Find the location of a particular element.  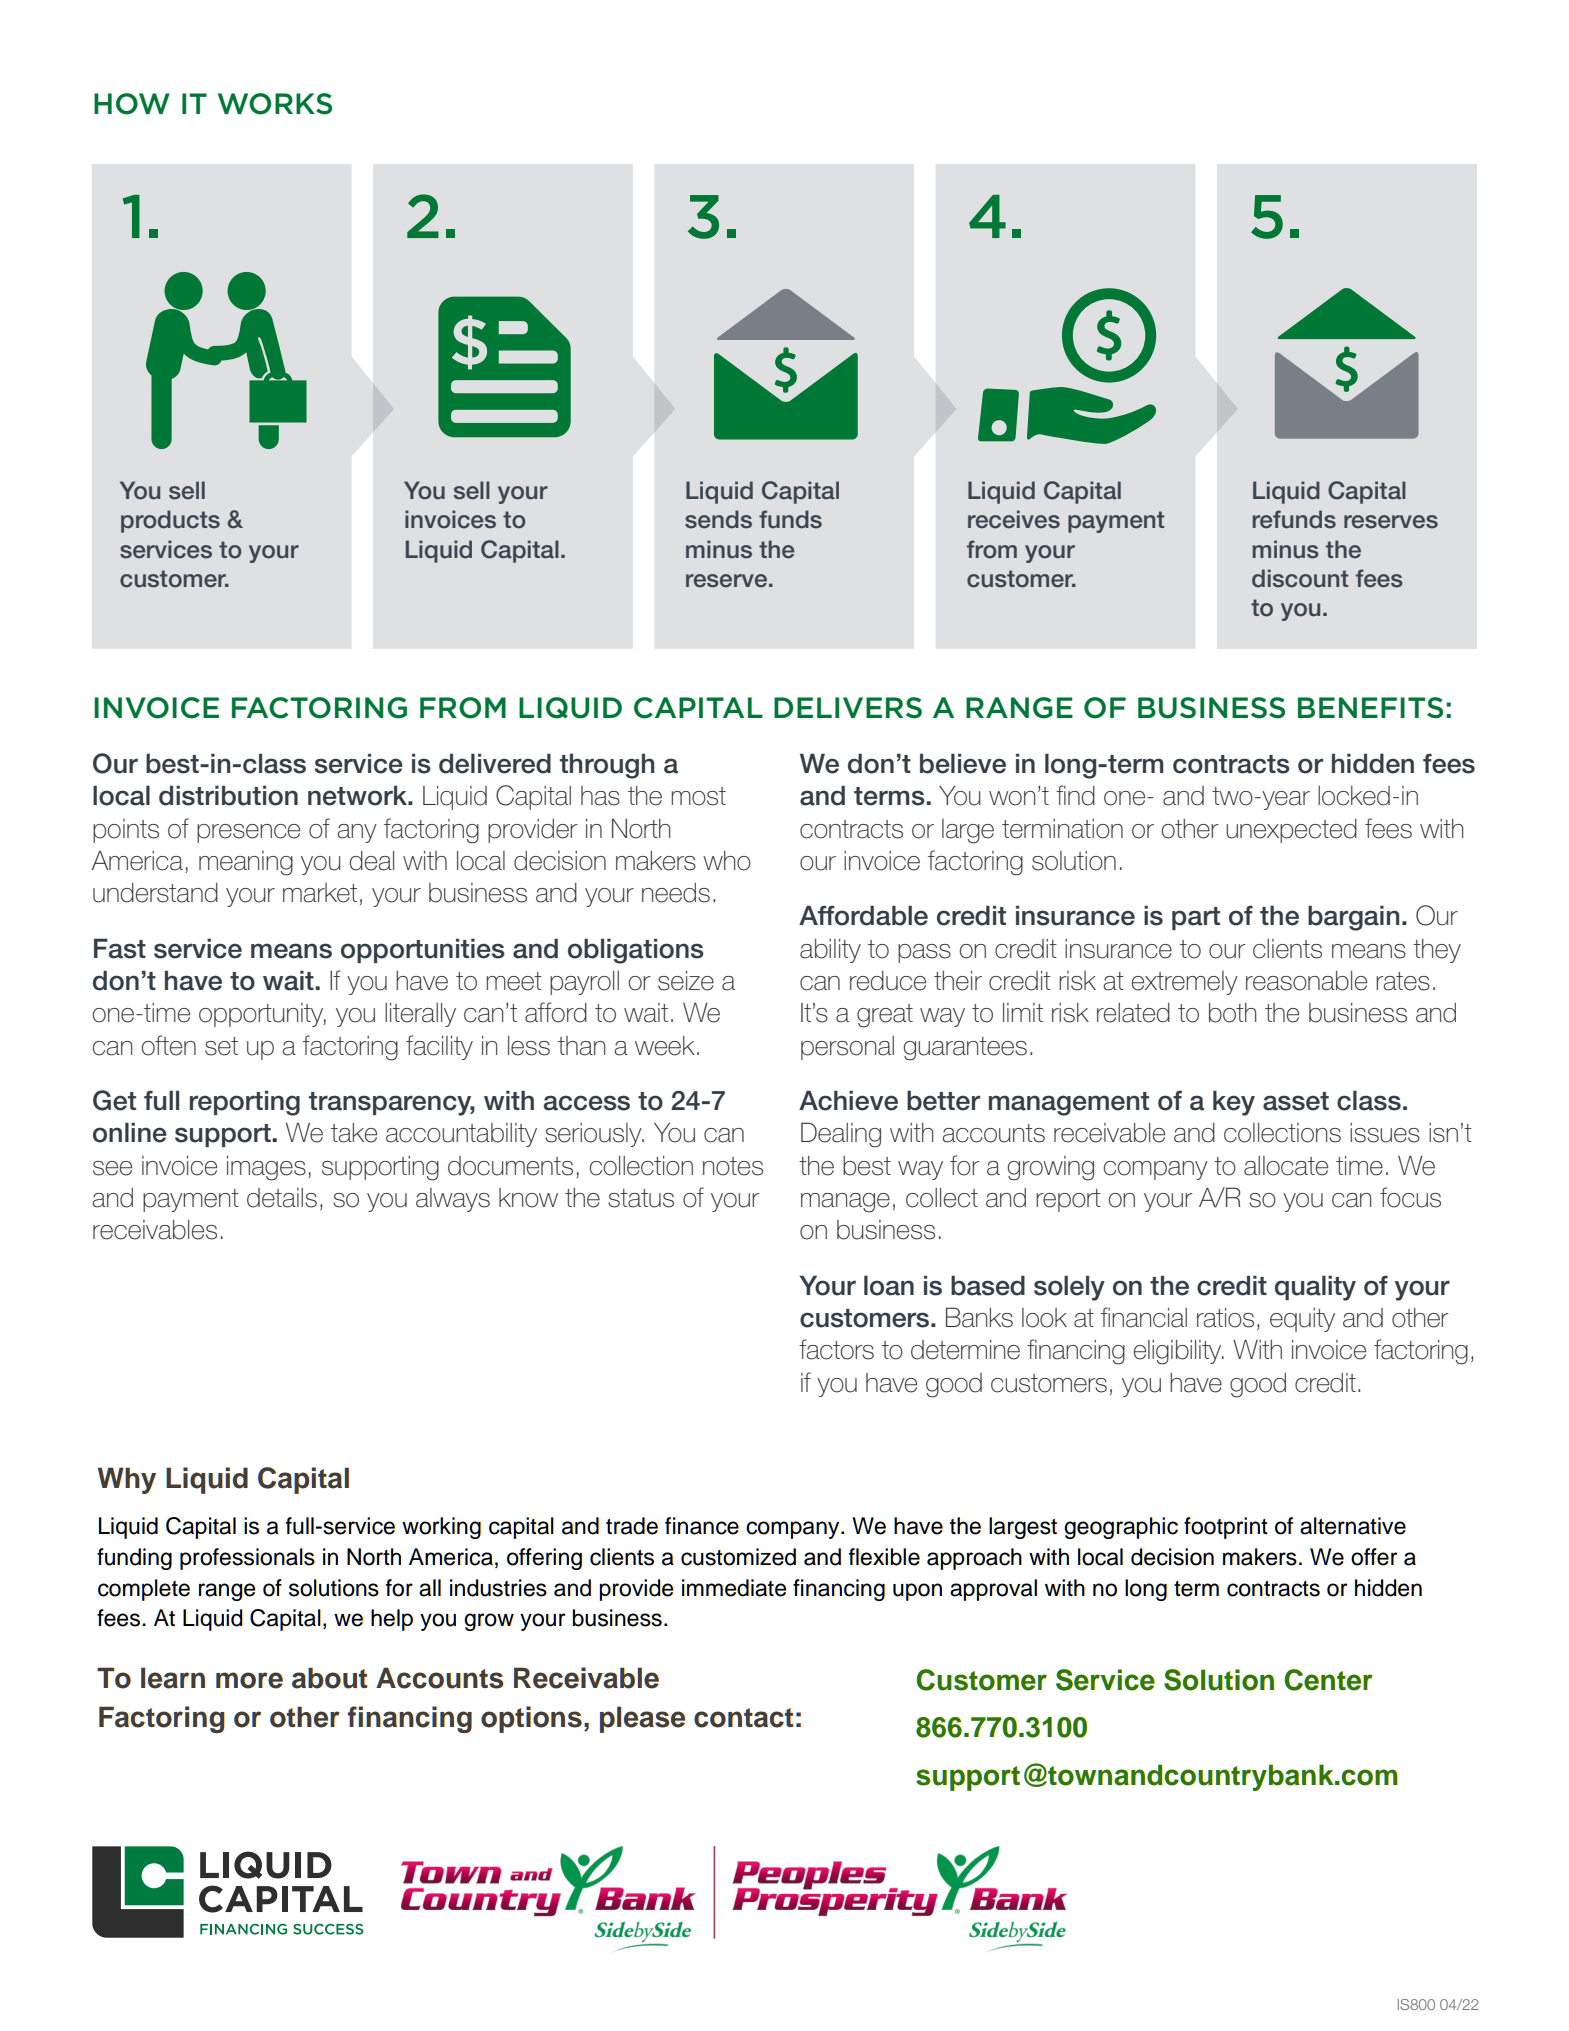

DELIVERS is located at coordinates (848, 708).
